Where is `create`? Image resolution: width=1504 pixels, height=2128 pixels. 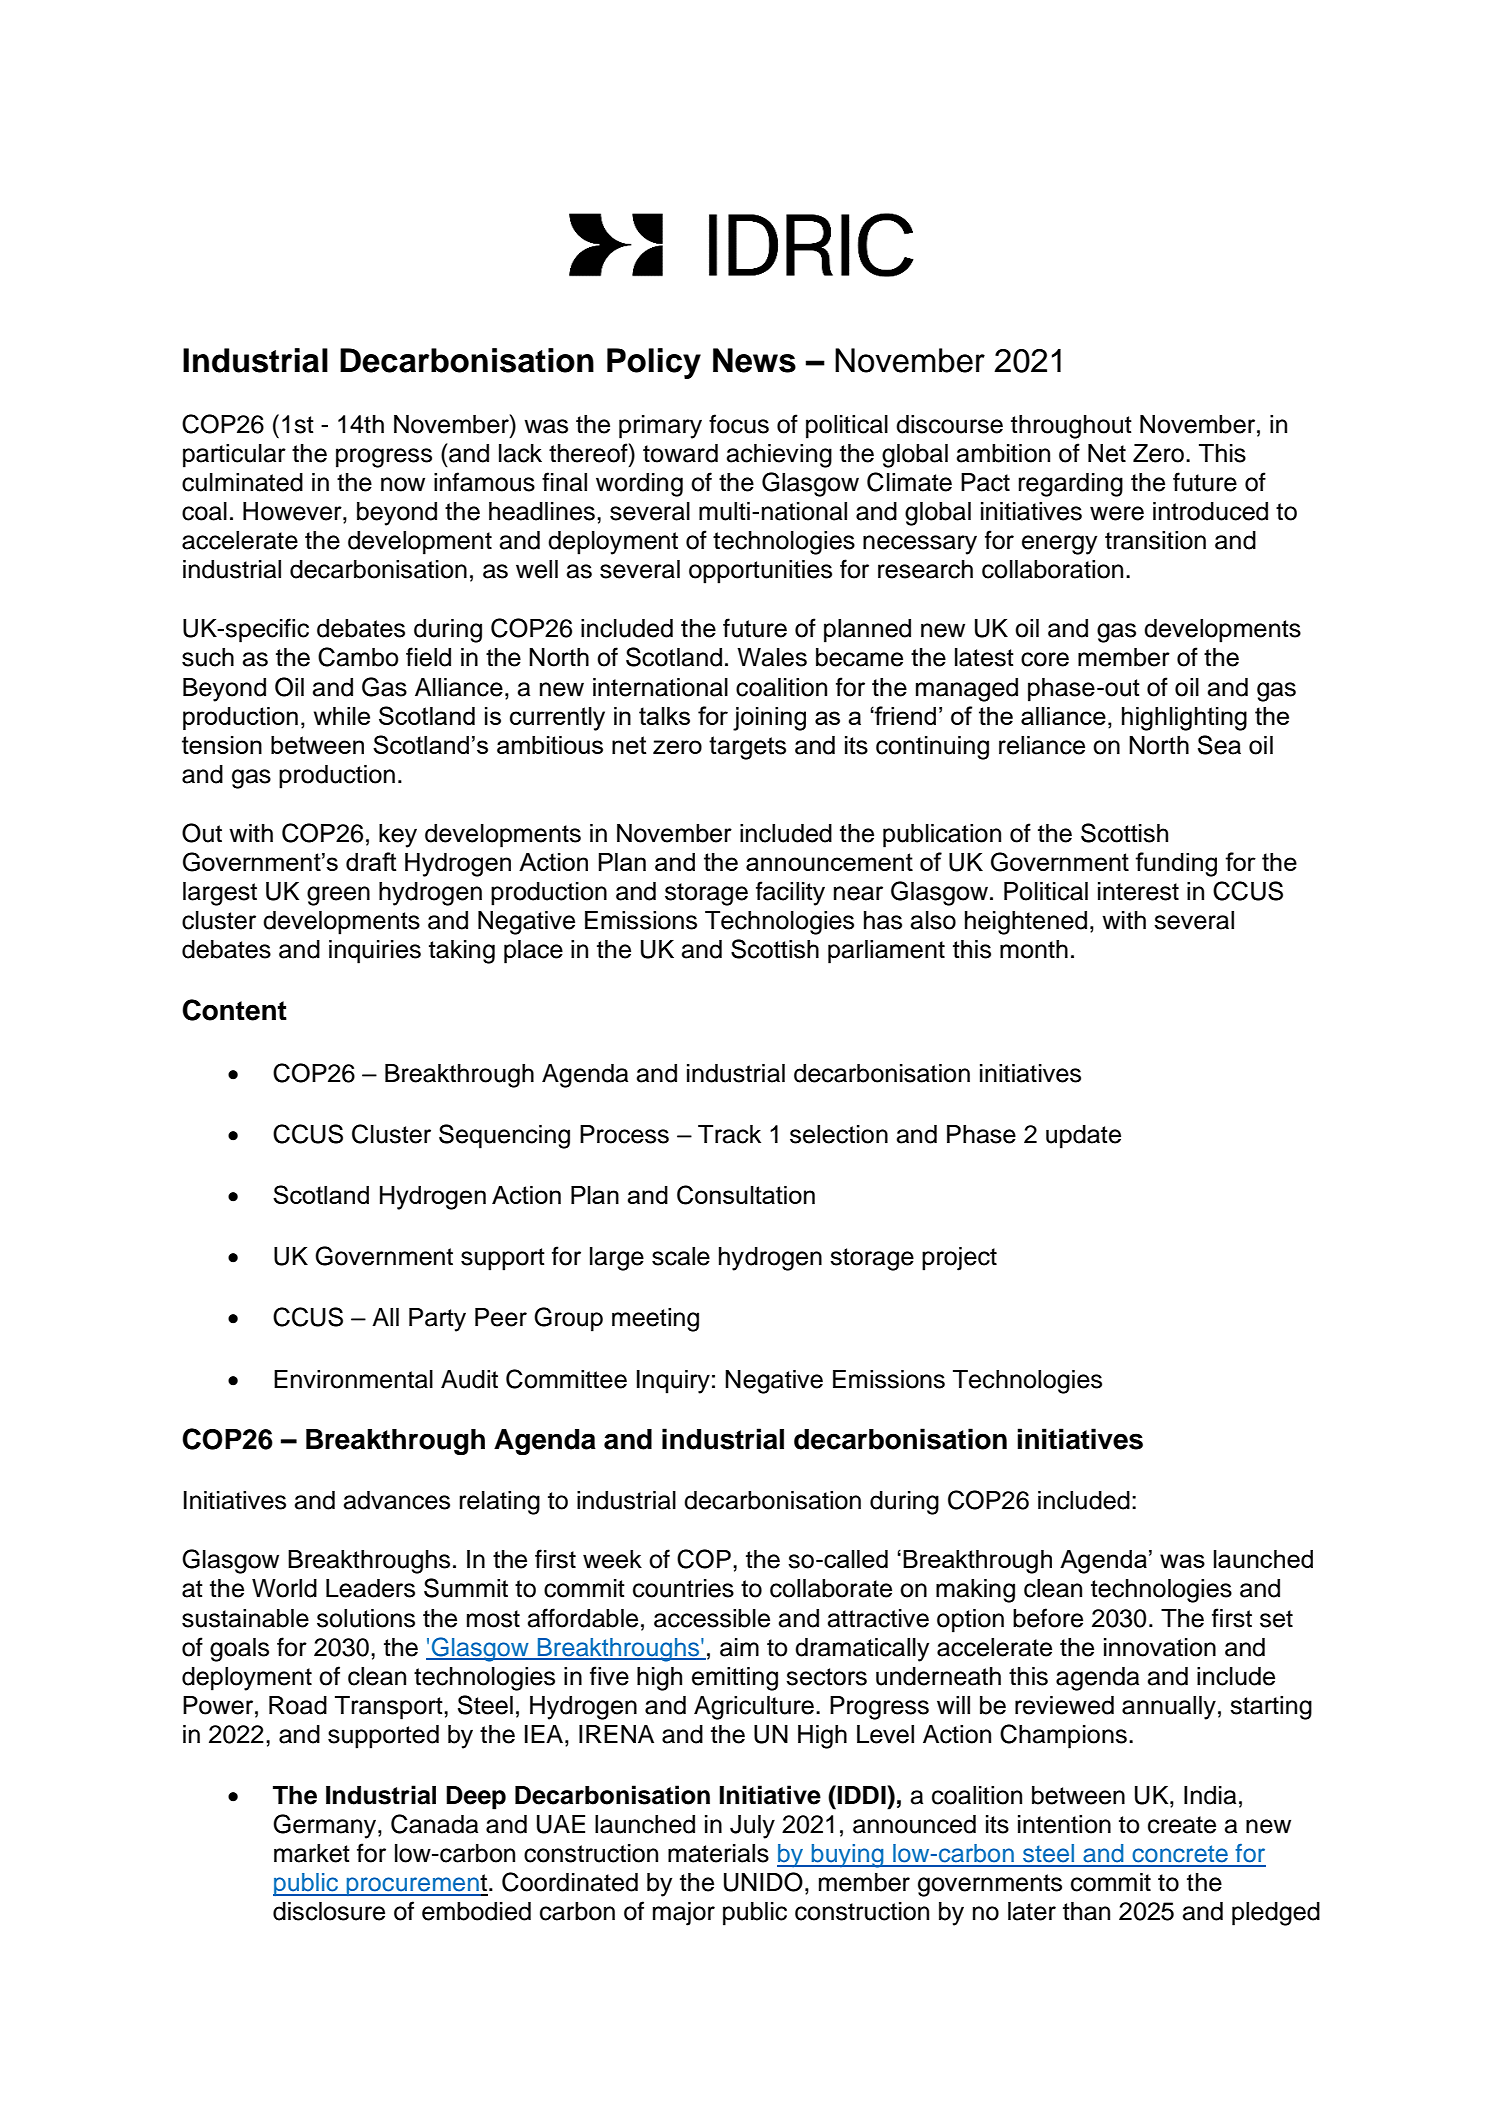
create is located at coordinates (1182, 1825).
